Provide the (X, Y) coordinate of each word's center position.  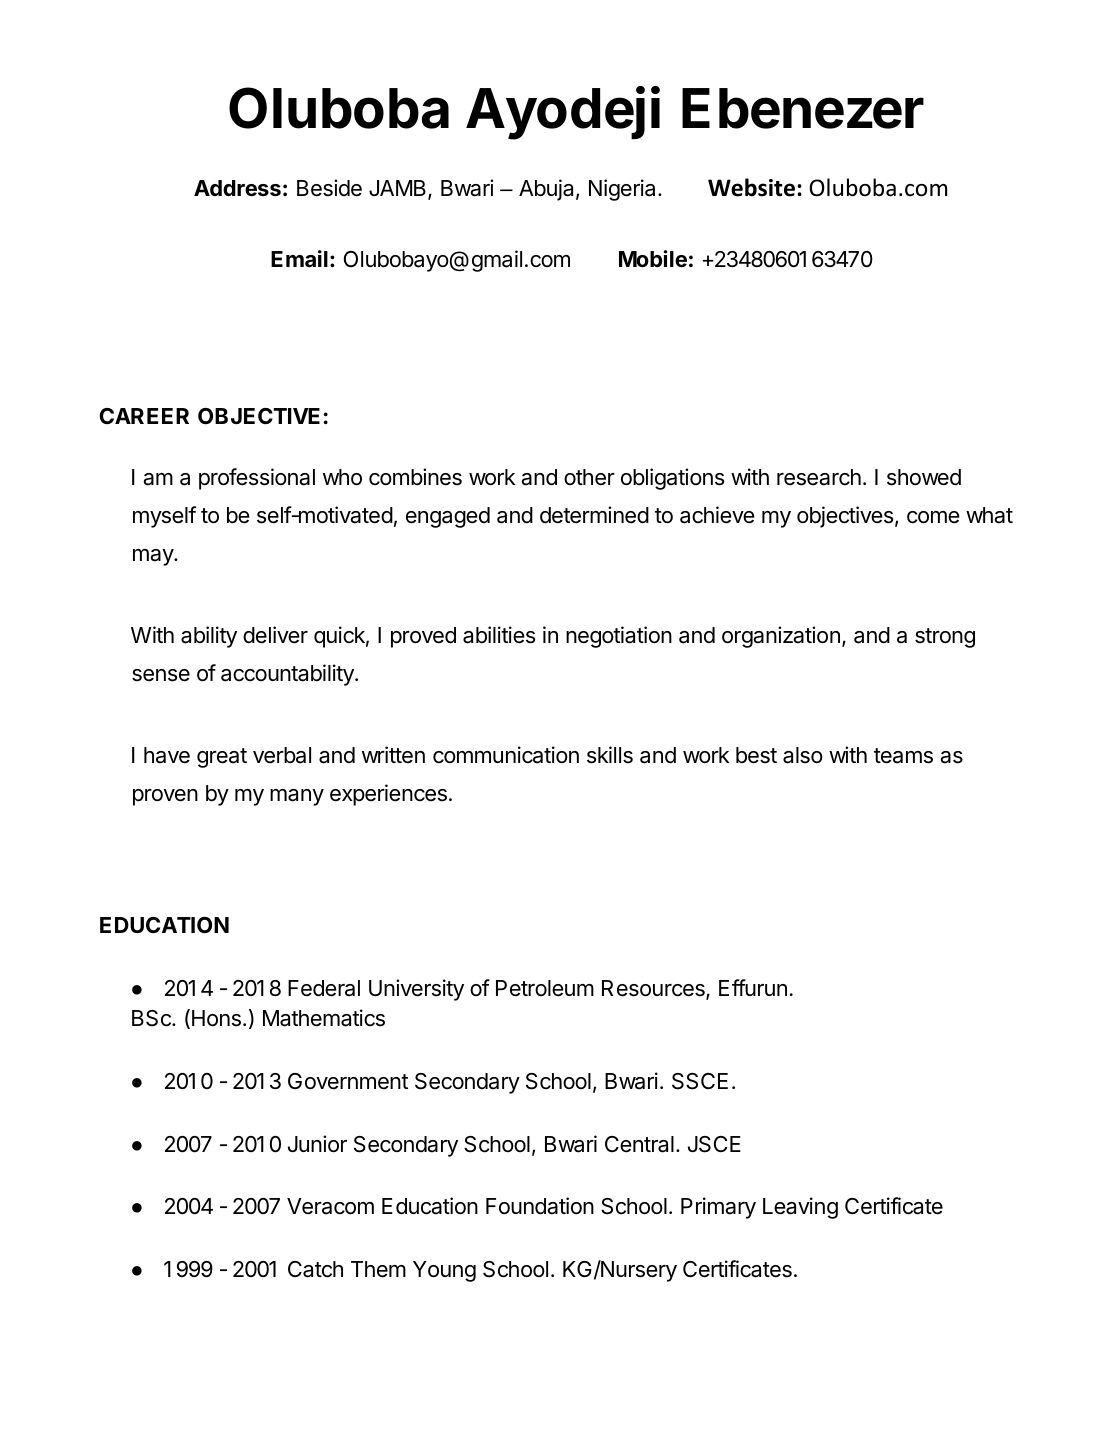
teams (903, 756)
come (933, 517)
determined (594, 515)
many (297, 797)
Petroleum (545, 988)
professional (257, 479)
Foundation (540, 1206)
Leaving (800, 1208)
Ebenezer (803, 108)
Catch (315, 1269)
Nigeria (622, 190)
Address (237, 188)
